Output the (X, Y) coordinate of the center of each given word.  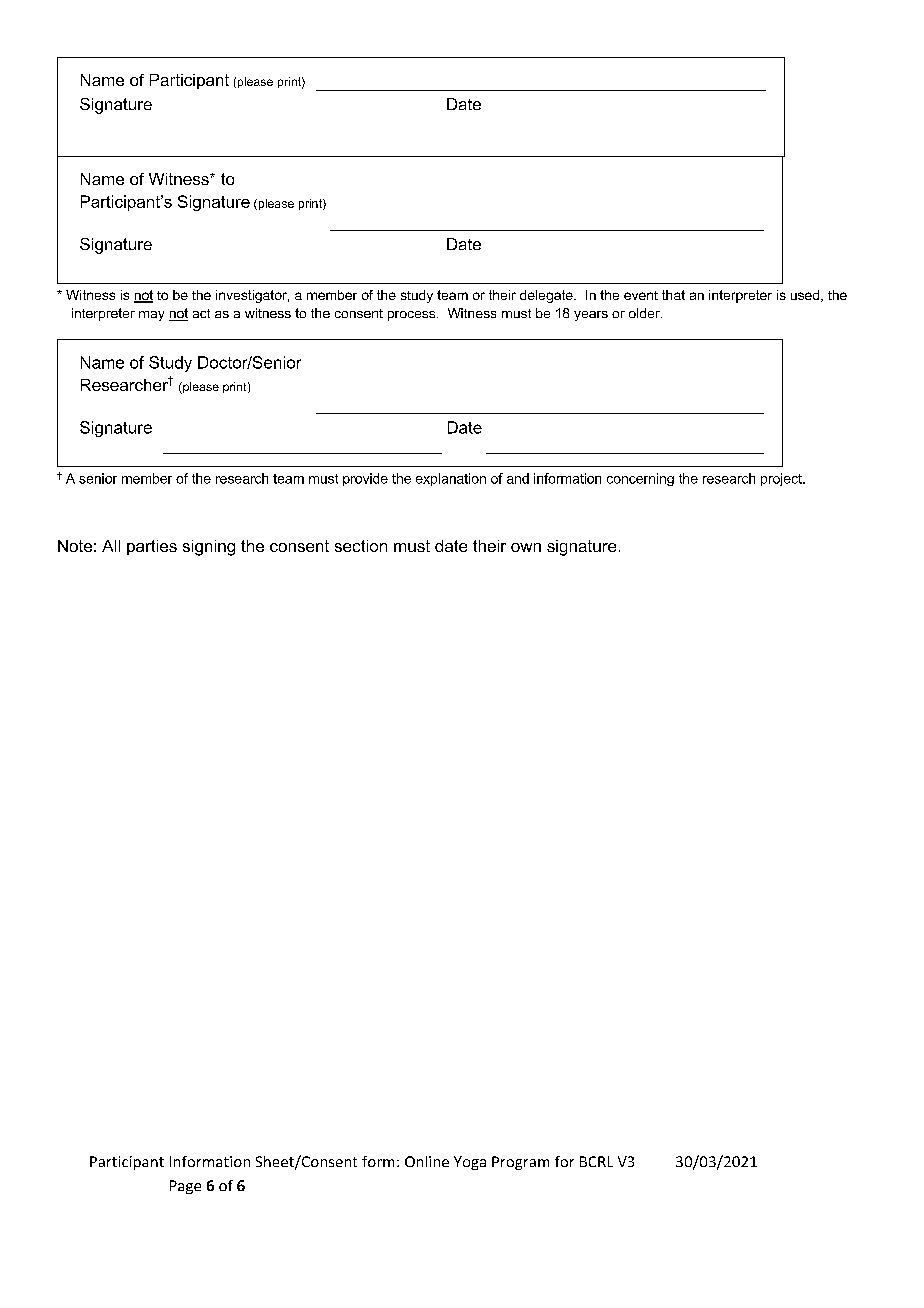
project (782, 479)
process (413, 316)
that (673, 295)
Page (185, 1187)
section (361, 546)
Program (520, 1163)
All (111, 546)
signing (209, 548)
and (518, 478)
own (526, 547)
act (201, 313)
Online (427, 1161)
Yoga (470, 1163)
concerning (640, 479)
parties (152, 547)
